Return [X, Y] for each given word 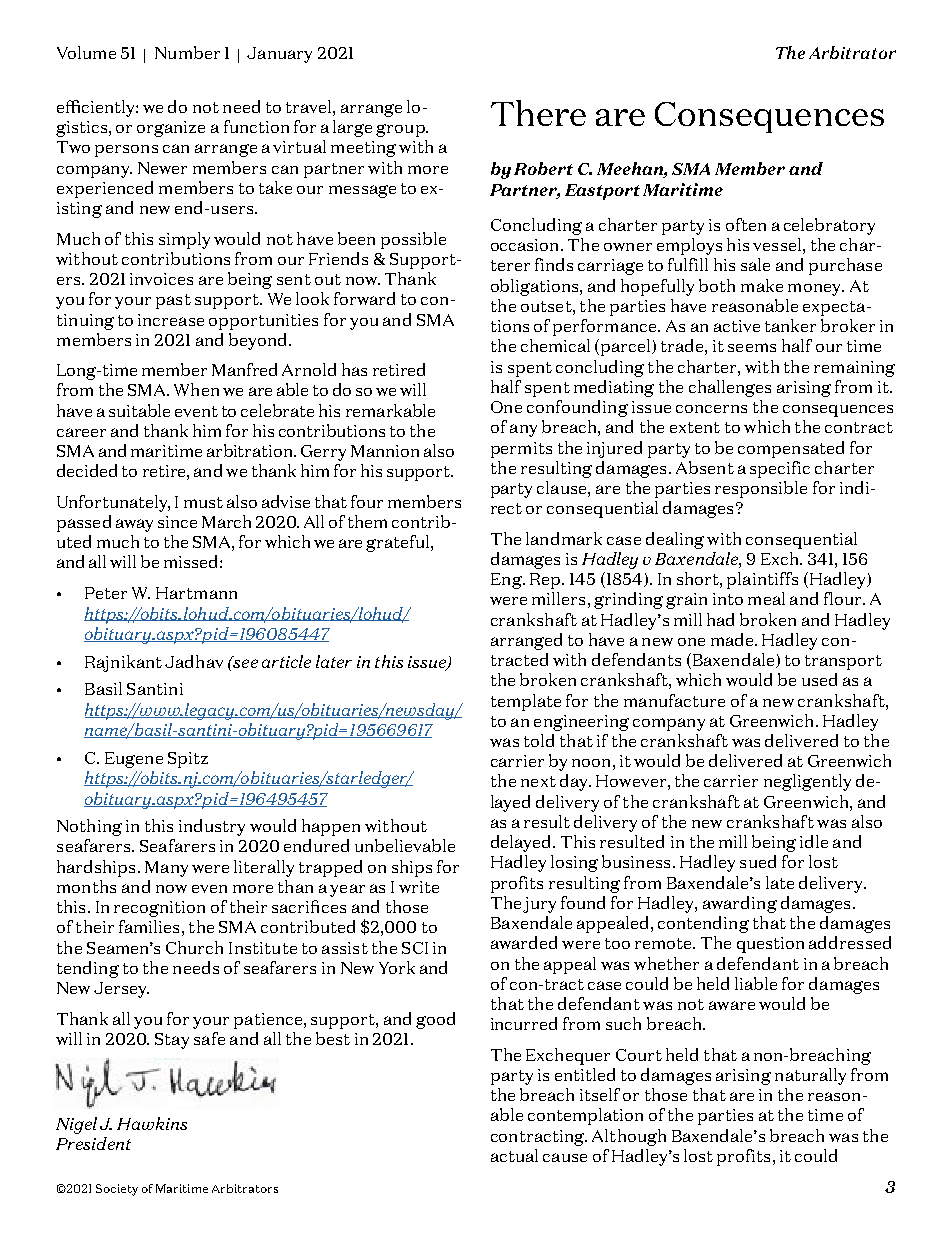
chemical [555, 345]
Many [166, 869]
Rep [546, 581]
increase [171, 320]
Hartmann [196, 593]
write [419, 887]
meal [766, 598]
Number [187, 52]
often [746, 224]
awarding [740, 904]
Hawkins [152, 1123]
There [538, 113]
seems [752, 347]
